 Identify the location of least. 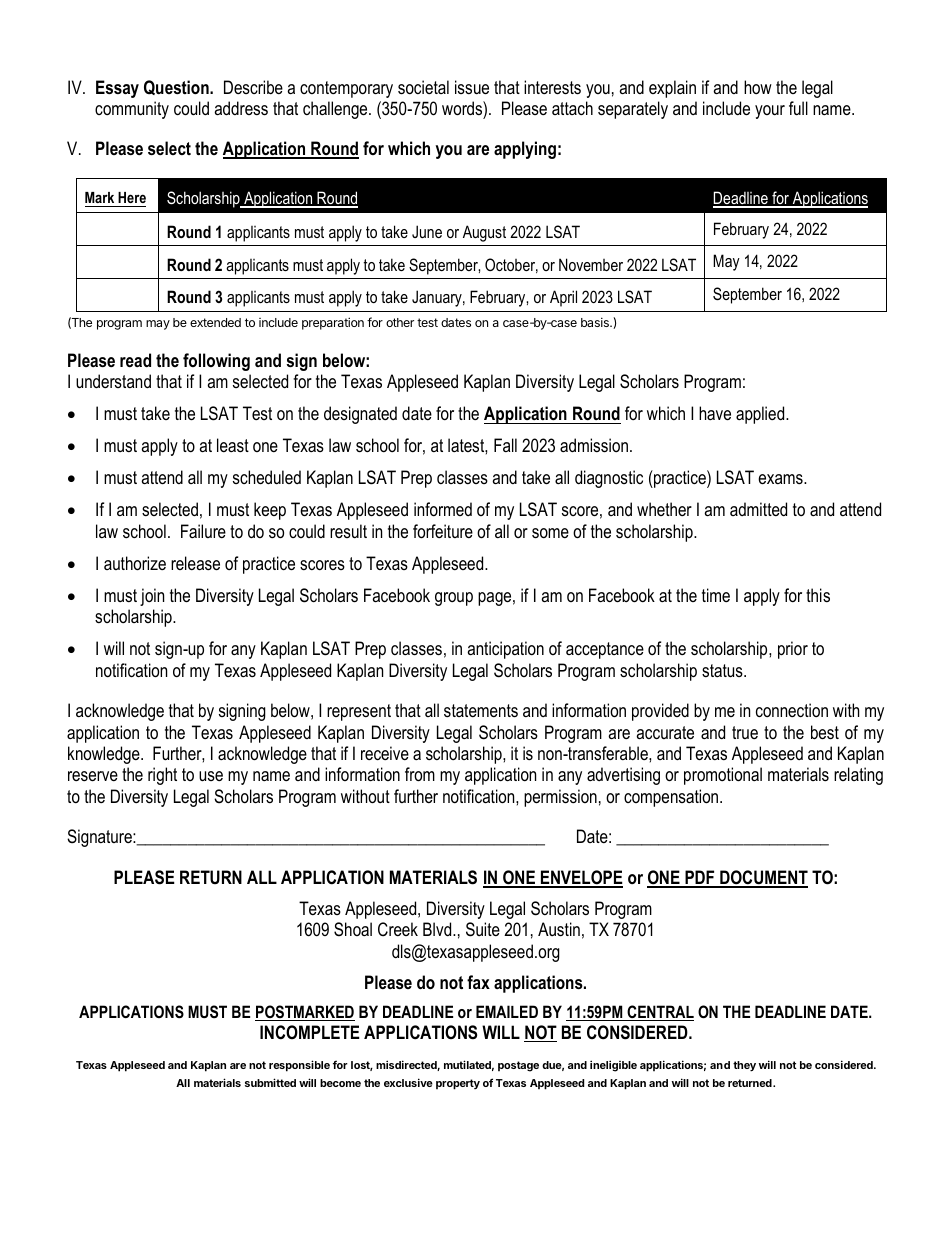
(233, 445).
